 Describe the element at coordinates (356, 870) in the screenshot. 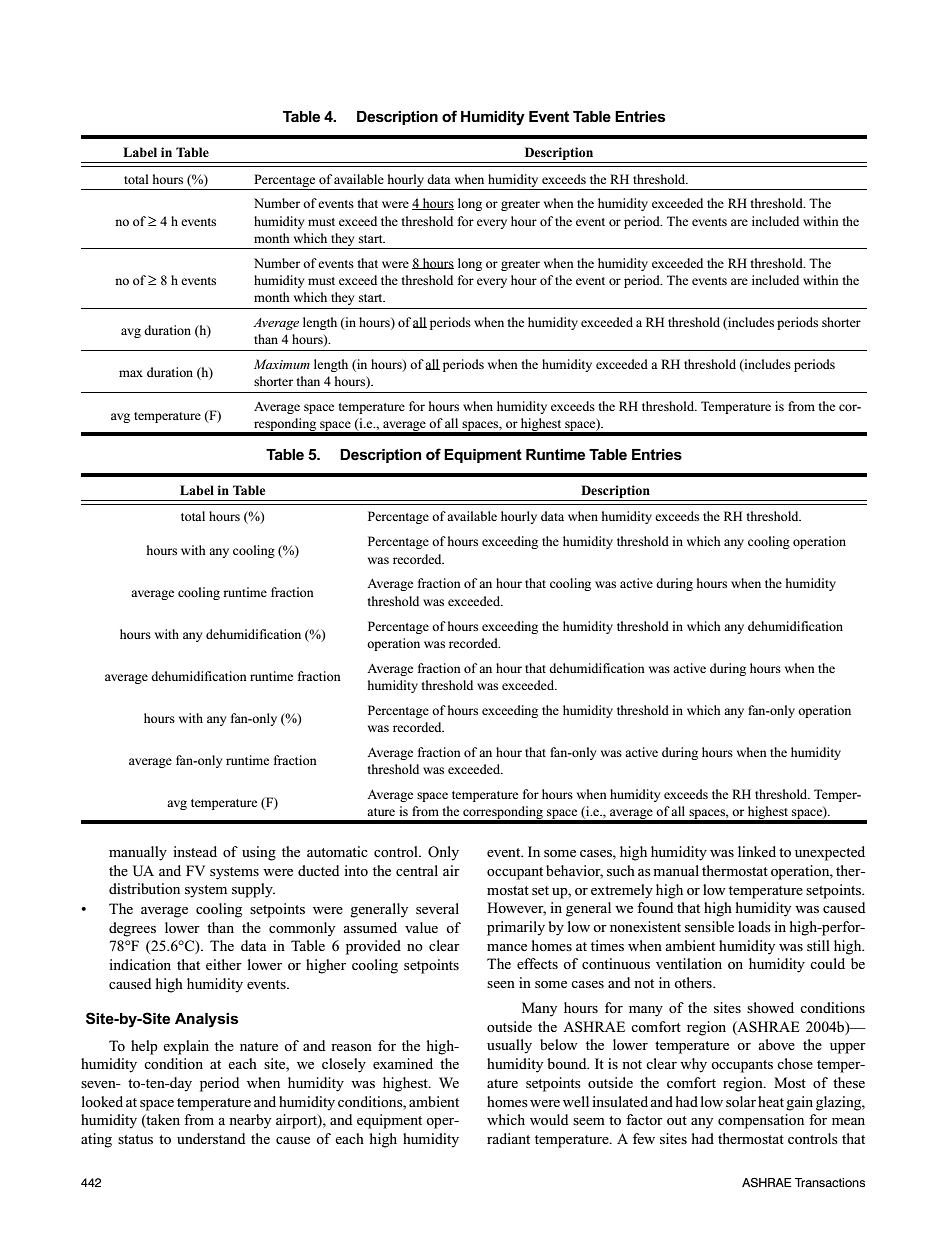

I see `into` at that location.
